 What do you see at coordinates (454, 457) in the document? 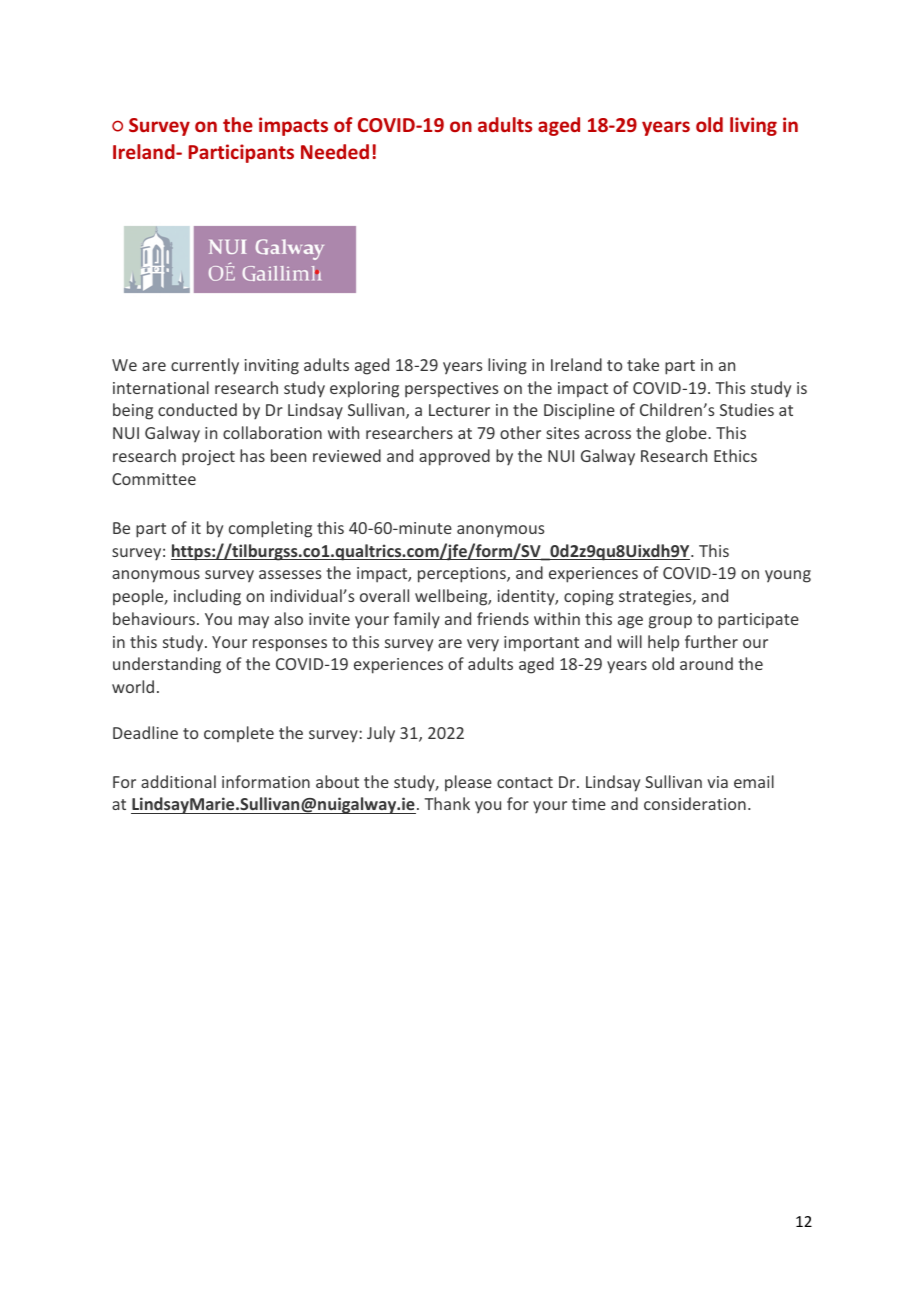
I see `approved` at bounding box center [454, 457].
